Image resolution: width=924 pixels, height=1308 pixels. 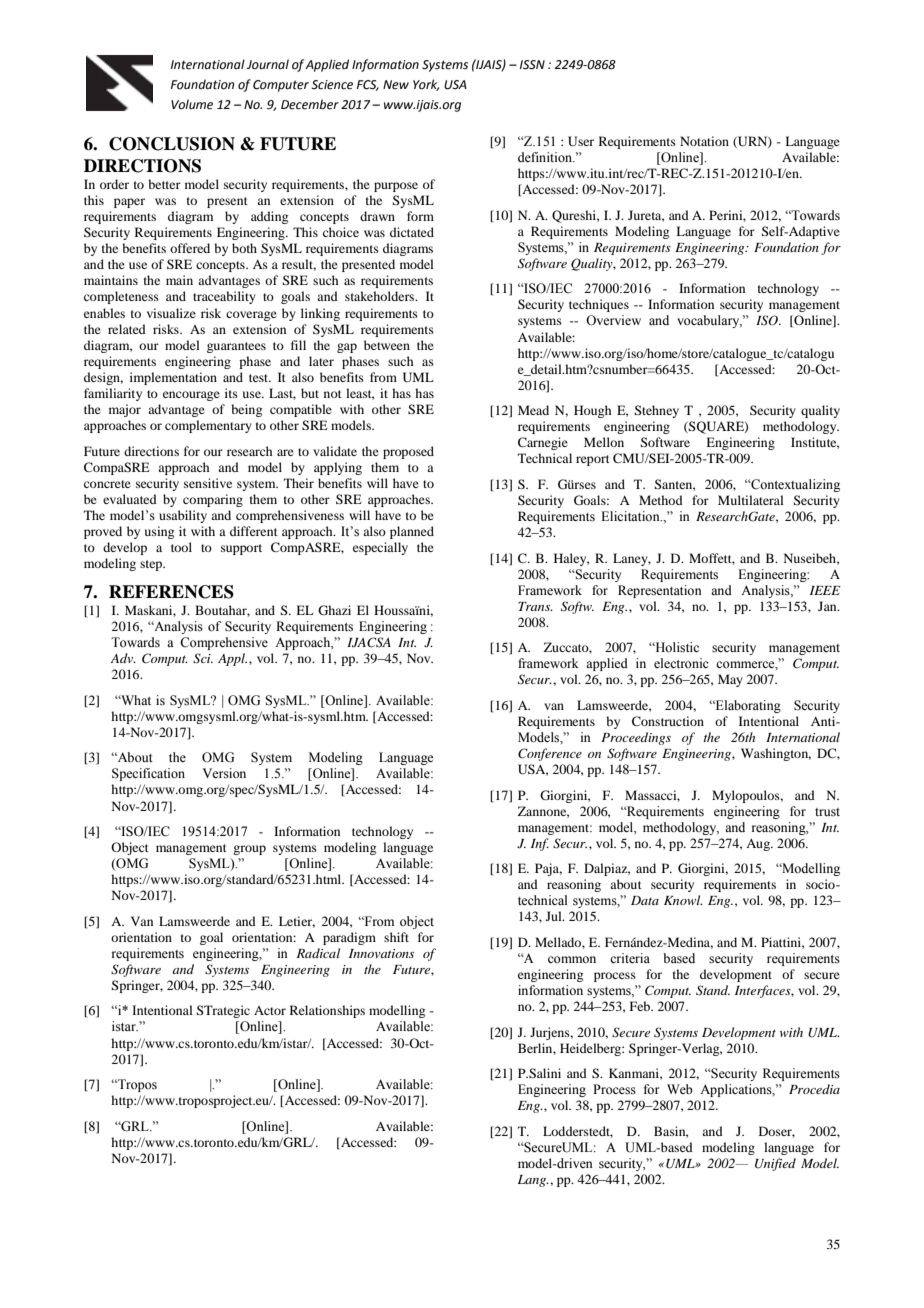 I want to click on Notation, so click(x=704, y=141).
